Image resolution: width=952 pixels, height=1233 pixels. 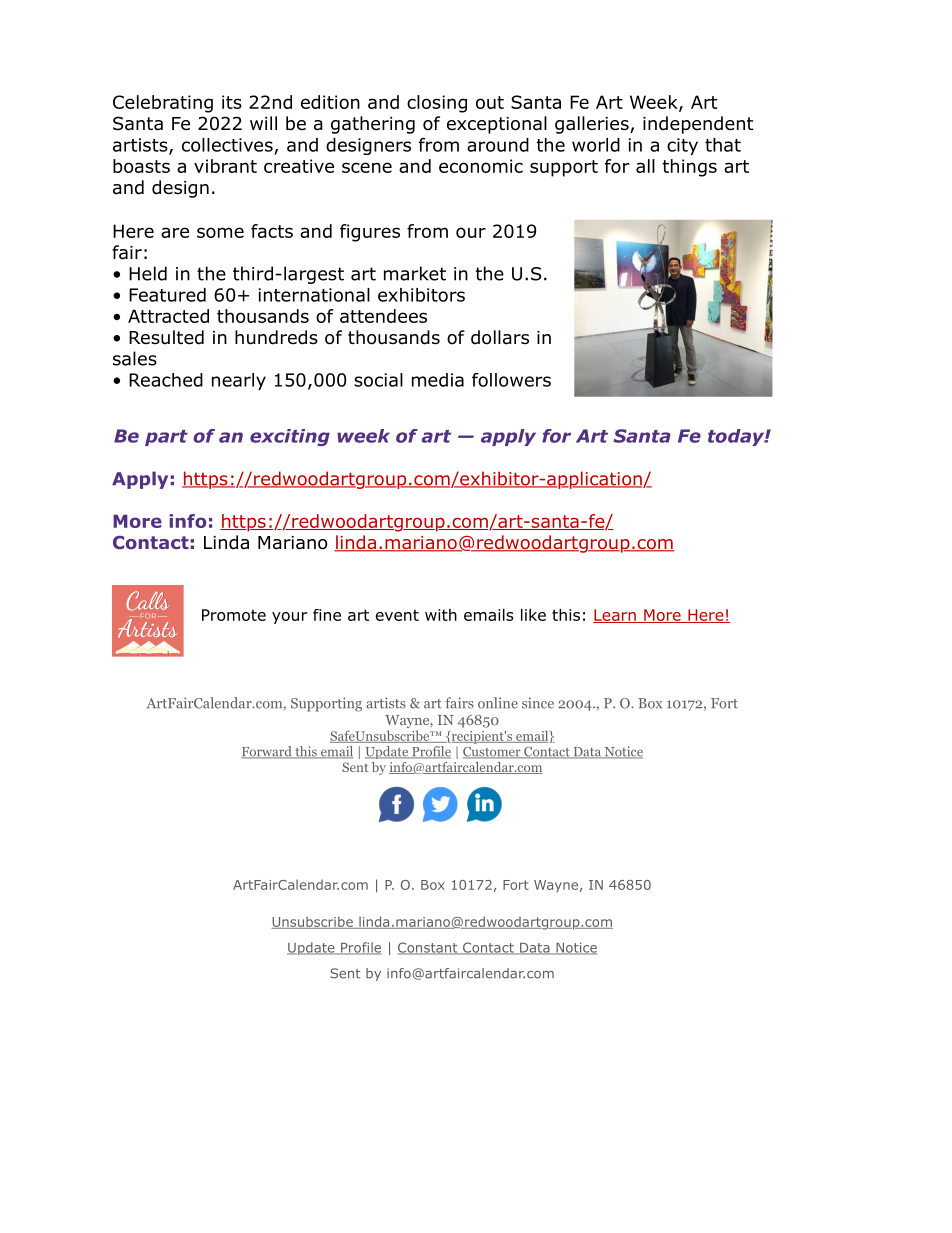 What do you see at coordinates (437, 104) in the screenshot?
I see `closing` at bounding box center [437, 104].
